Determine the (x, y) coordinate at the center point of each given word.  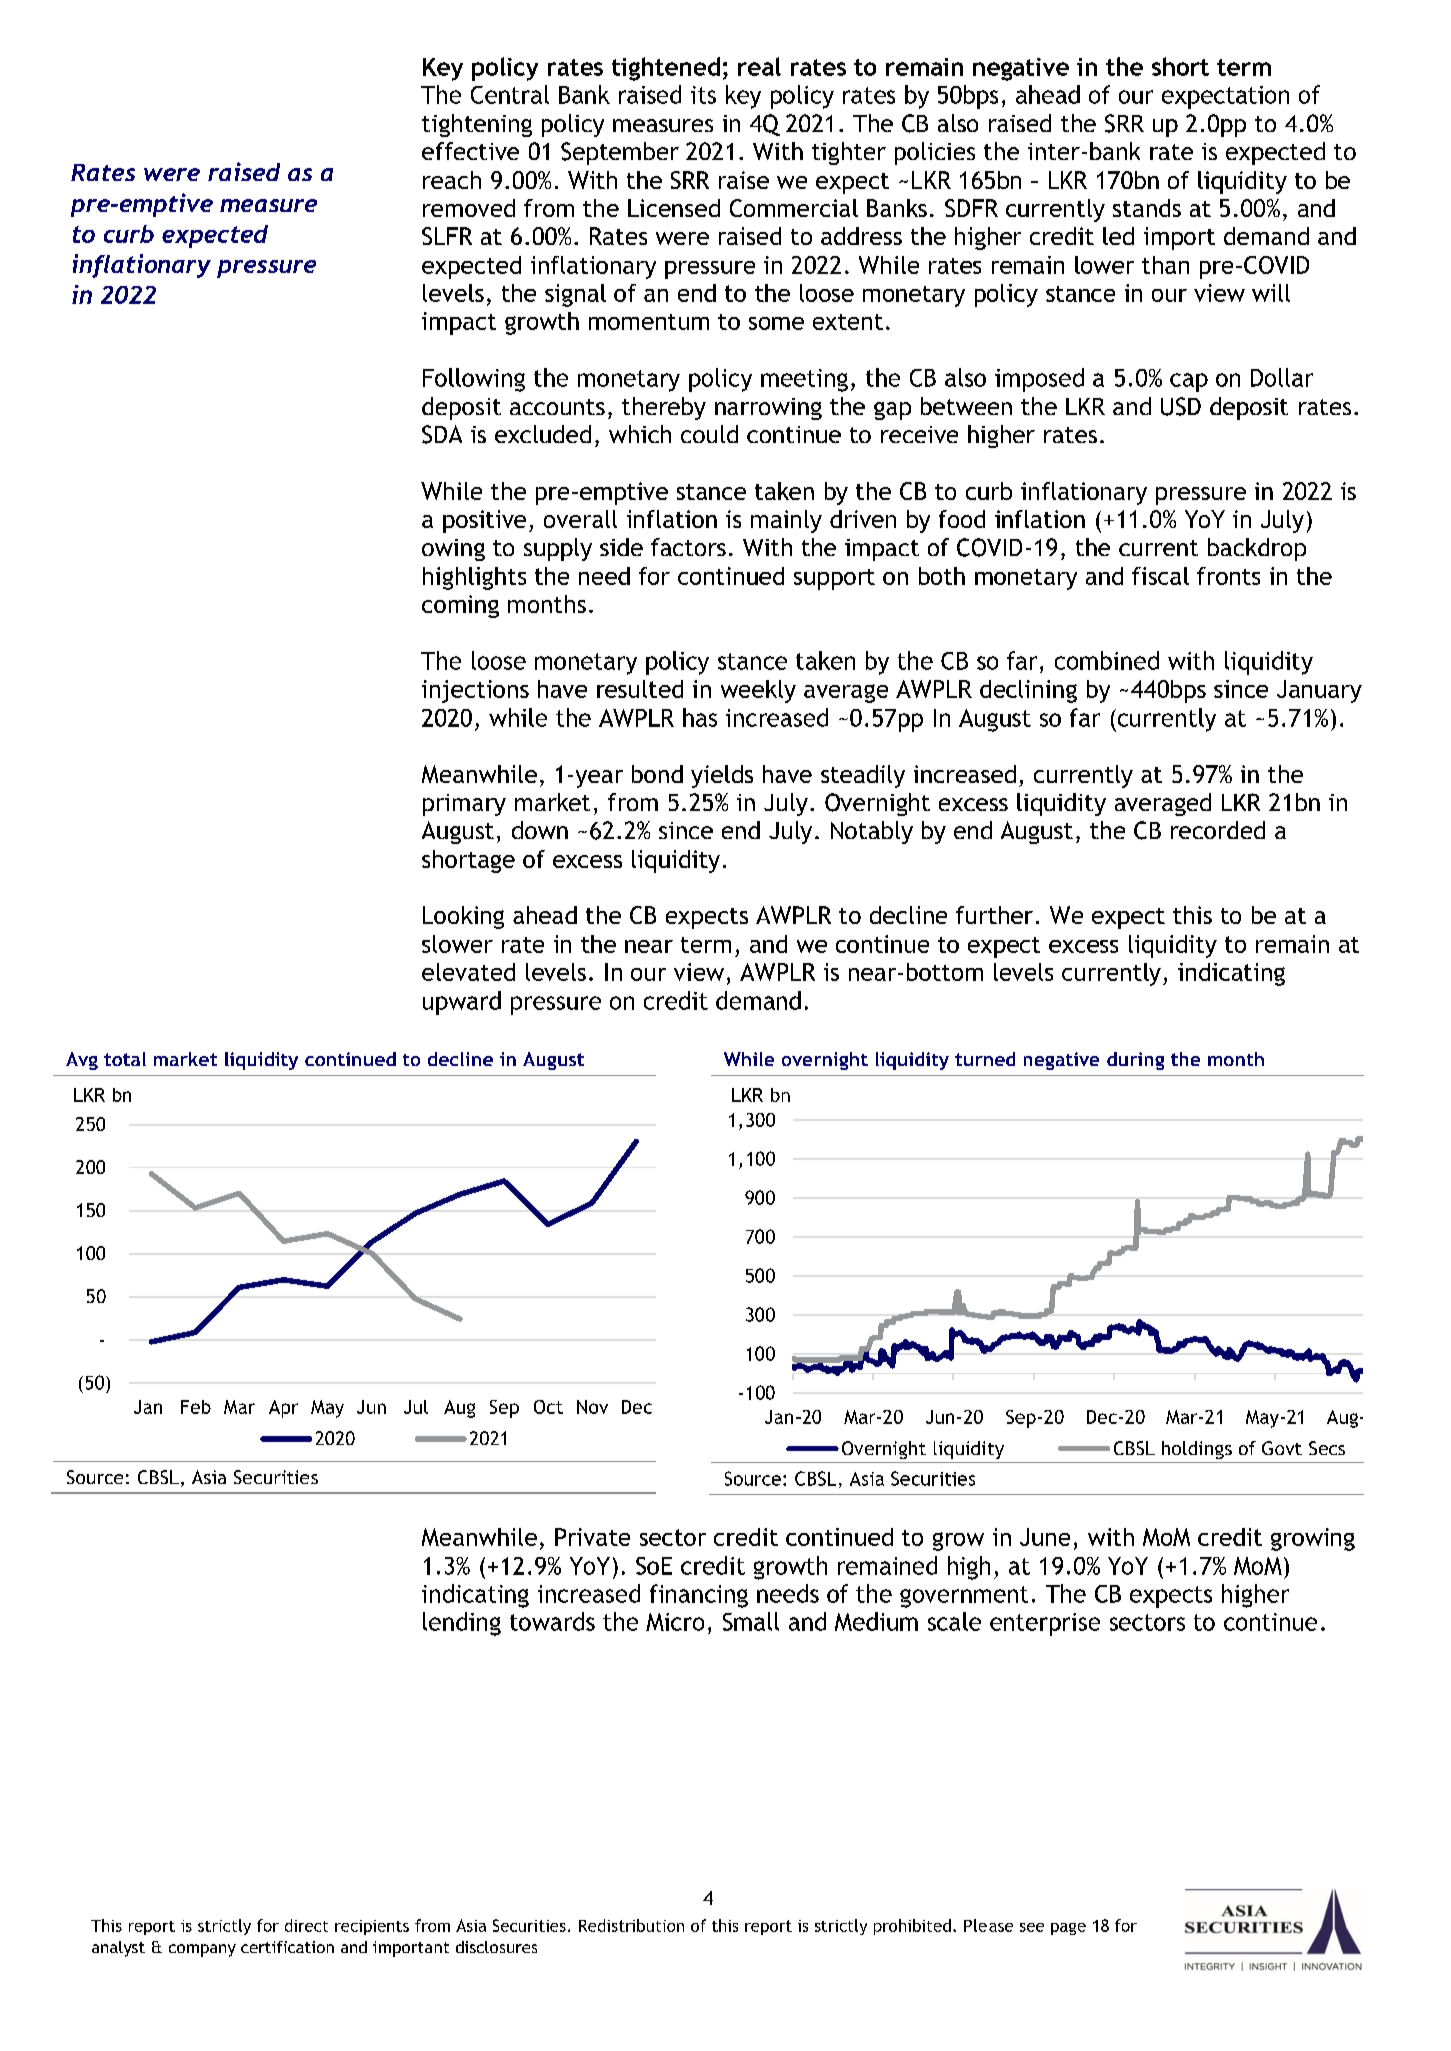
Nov (592, 1407)
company (202, 1950)
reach (452, 180)
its (703, 95)
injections (475, 691)
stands (1147, 208)
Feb (196, 1407)
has (700, 717)
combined (1107, 660)
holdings (1197, 1450)
